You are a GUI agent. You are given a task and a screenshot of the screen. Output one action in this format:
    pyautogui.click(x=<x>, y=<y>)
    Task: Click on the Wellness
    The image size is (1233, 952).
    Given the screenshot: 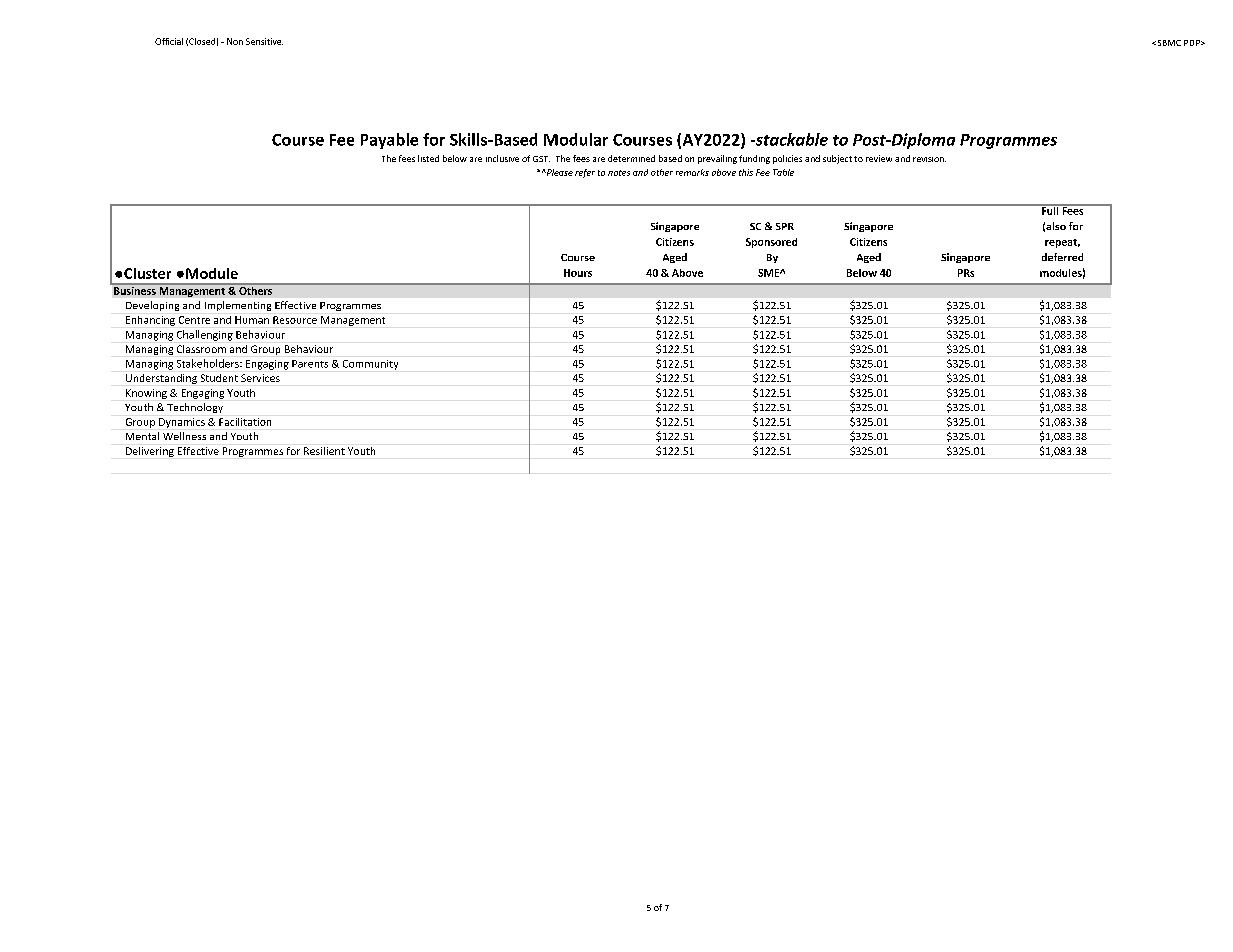 What is the action you would take?
    pyautogui.click(x=184, y=436)
